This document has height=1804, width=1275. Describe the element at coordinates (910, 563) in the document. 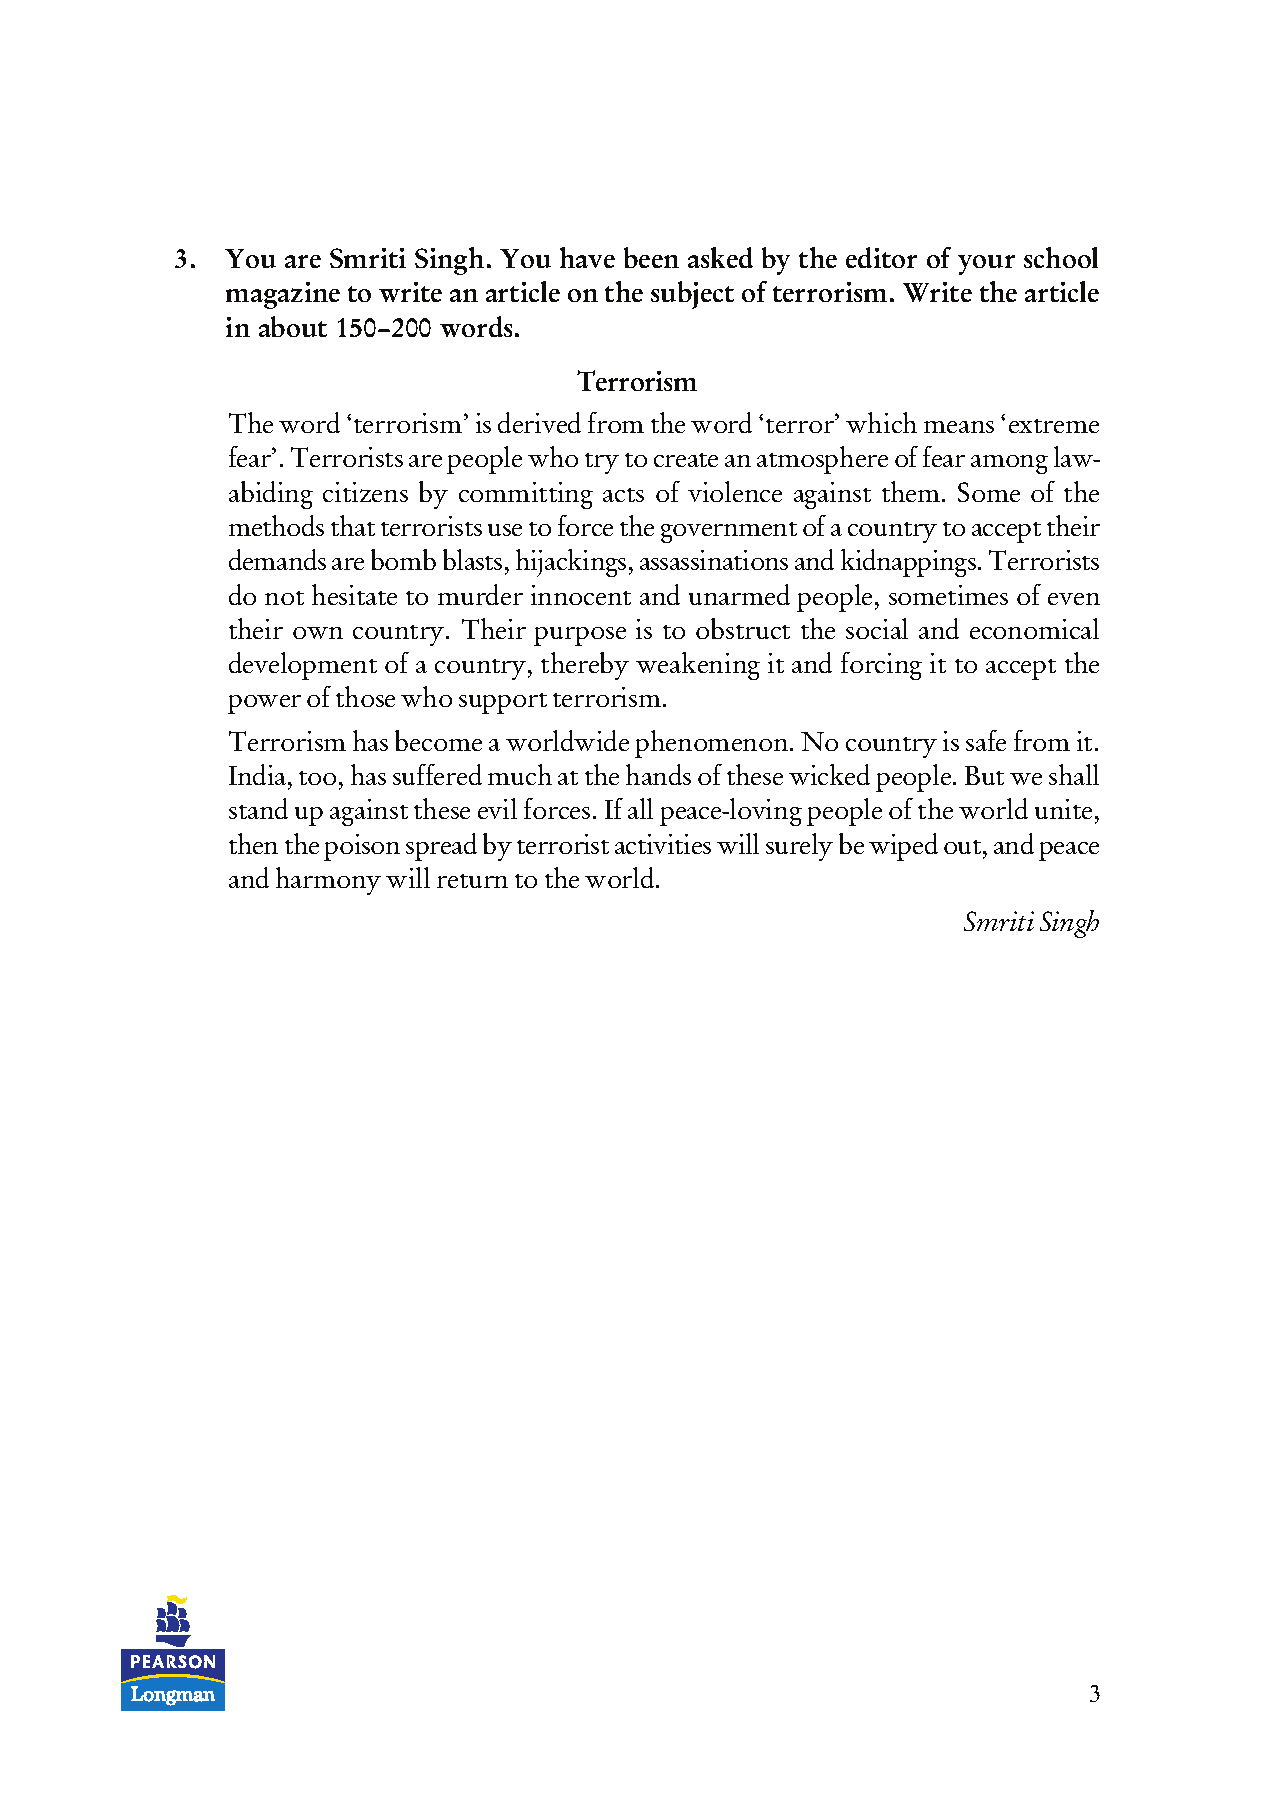

I see `kidnappings` at that location.
